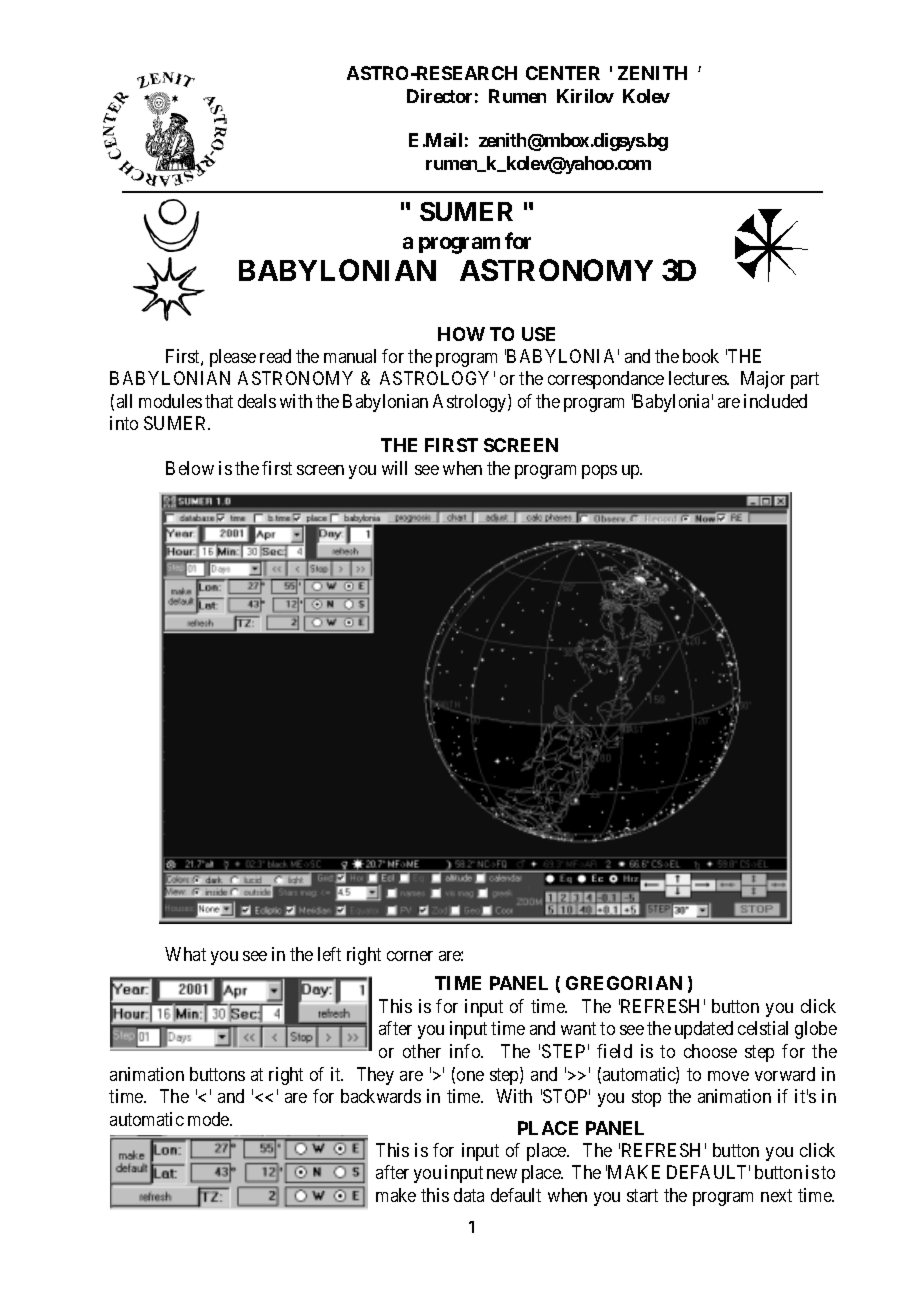  I want to click on GREGORIAN, so click(624, 983).
